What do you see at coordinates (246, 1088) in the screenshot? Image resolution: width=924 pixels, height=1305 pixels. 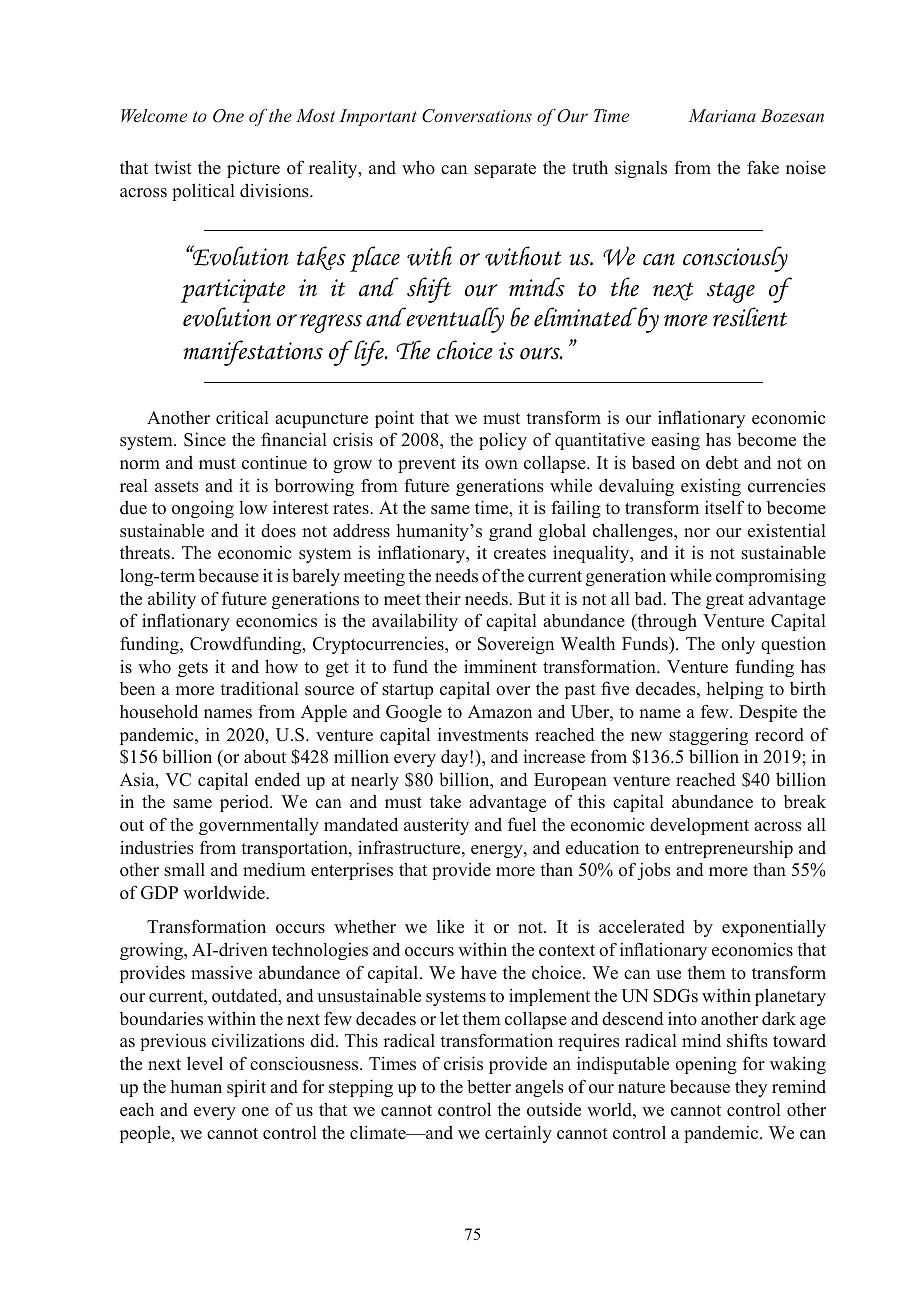 I see `spirit` at bounding box center [246, 1088].
